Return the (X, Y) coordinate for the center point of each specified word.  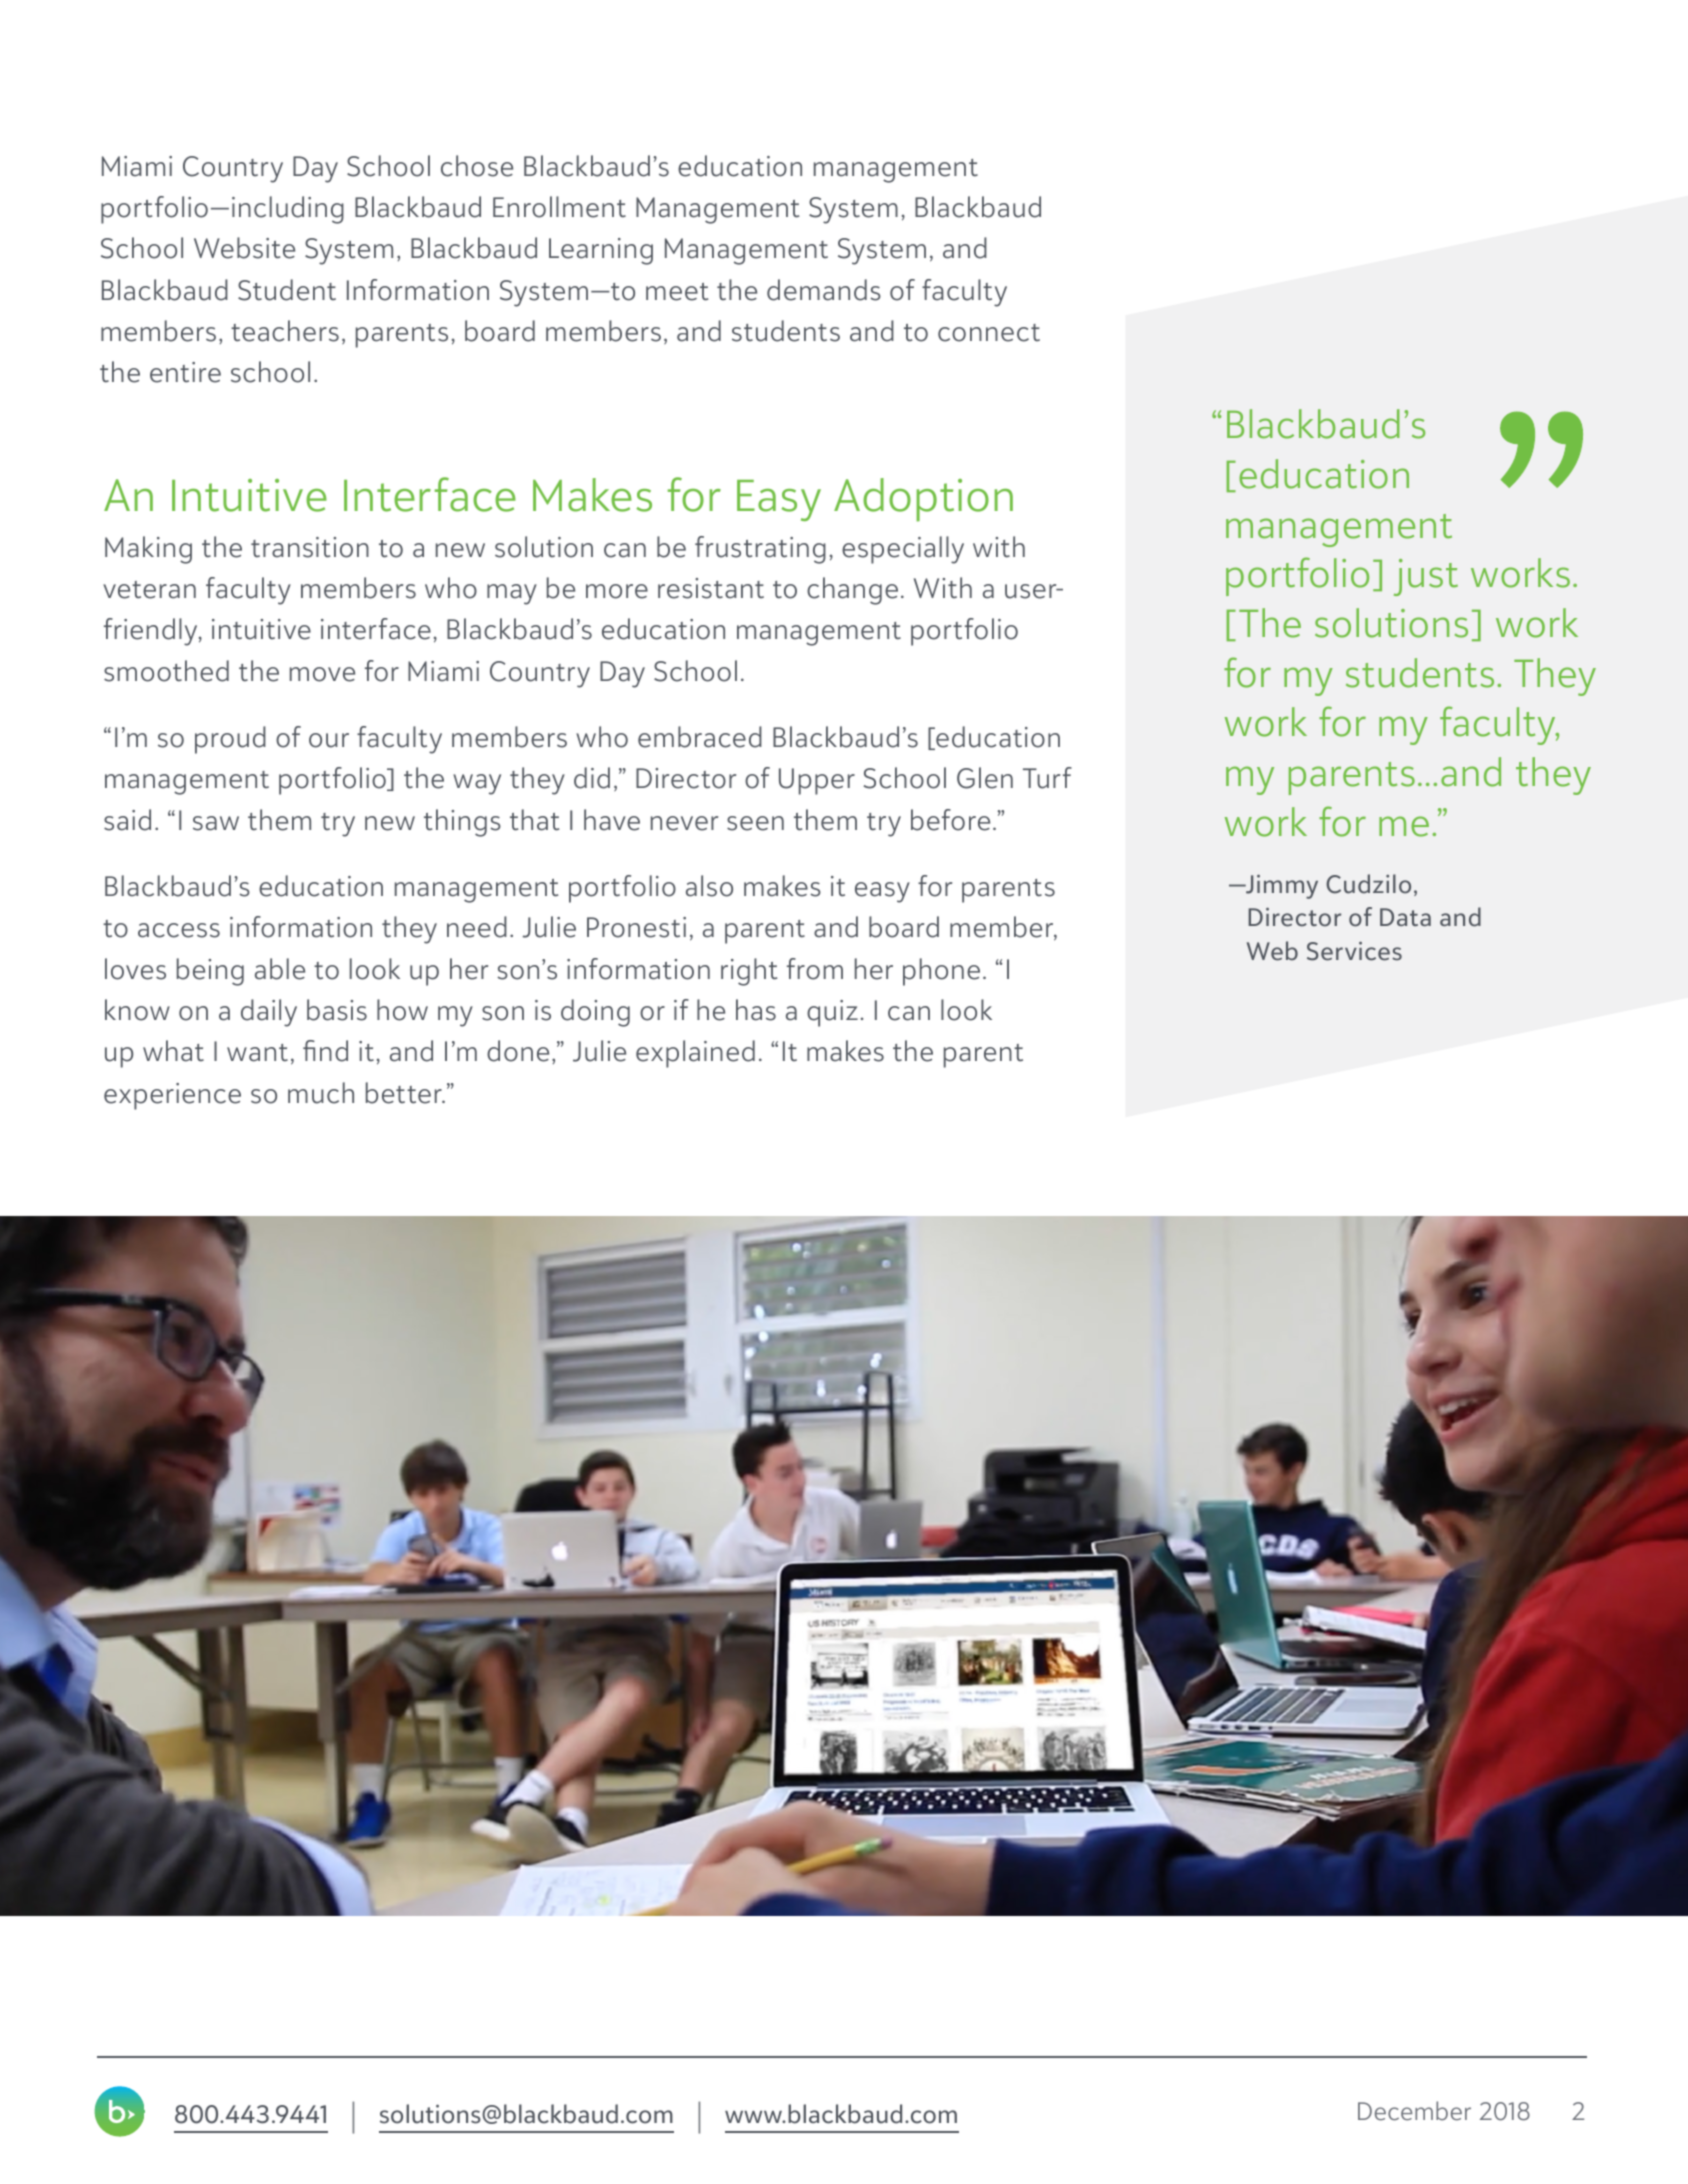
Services (1354, 951)
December (1414, 2111)
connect (989, 333)
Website (244, 248)
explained (695, 1054)
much (321, 1093)
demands (824, 290)
